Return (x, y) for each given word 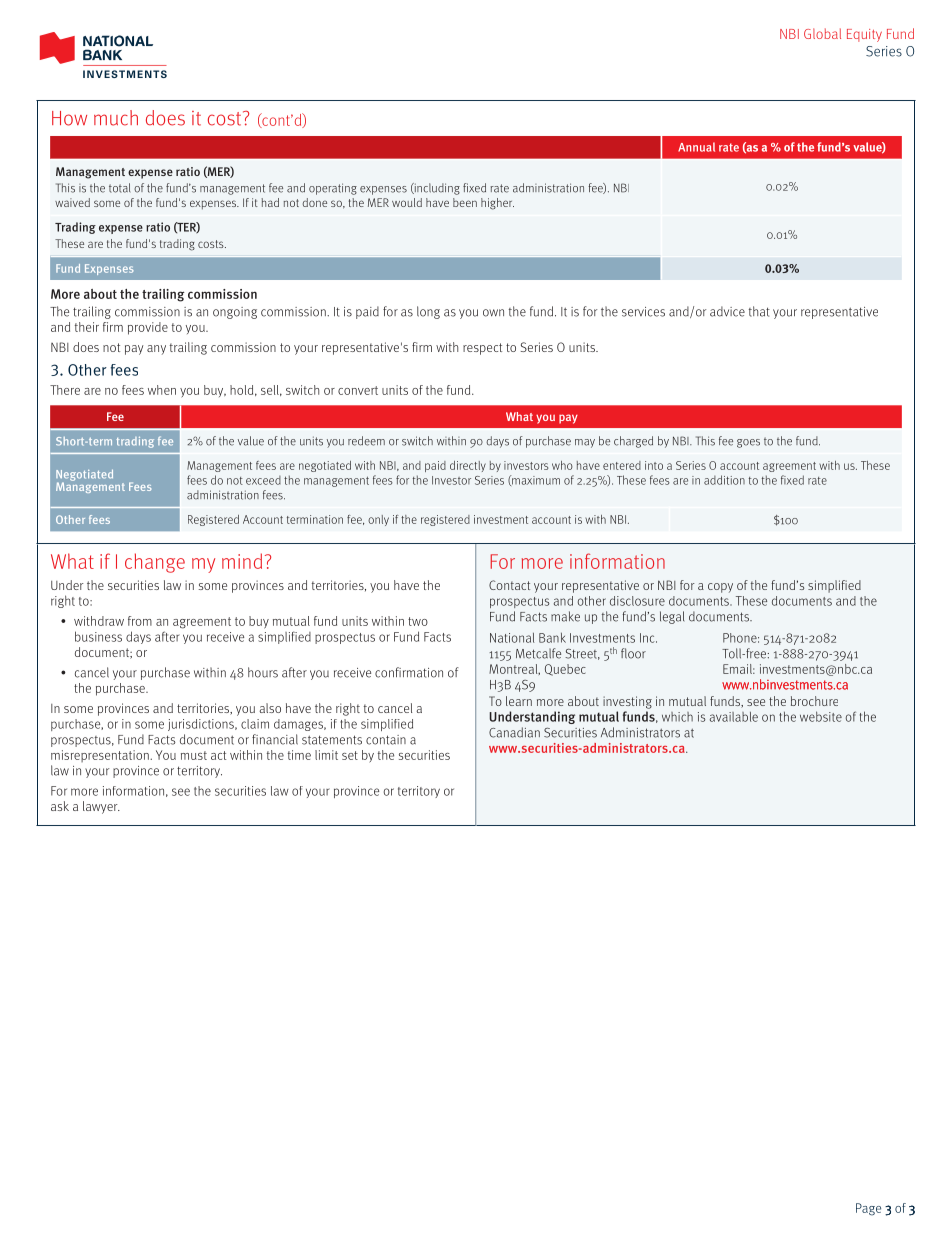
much (116, 118)
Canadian (514, 732)
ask (60, 806)
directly (468, 466)
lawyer (101, 807)
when (162, 390)
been (465, 202)
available (734, 717)
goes (748, 443)
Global (822, 33)
